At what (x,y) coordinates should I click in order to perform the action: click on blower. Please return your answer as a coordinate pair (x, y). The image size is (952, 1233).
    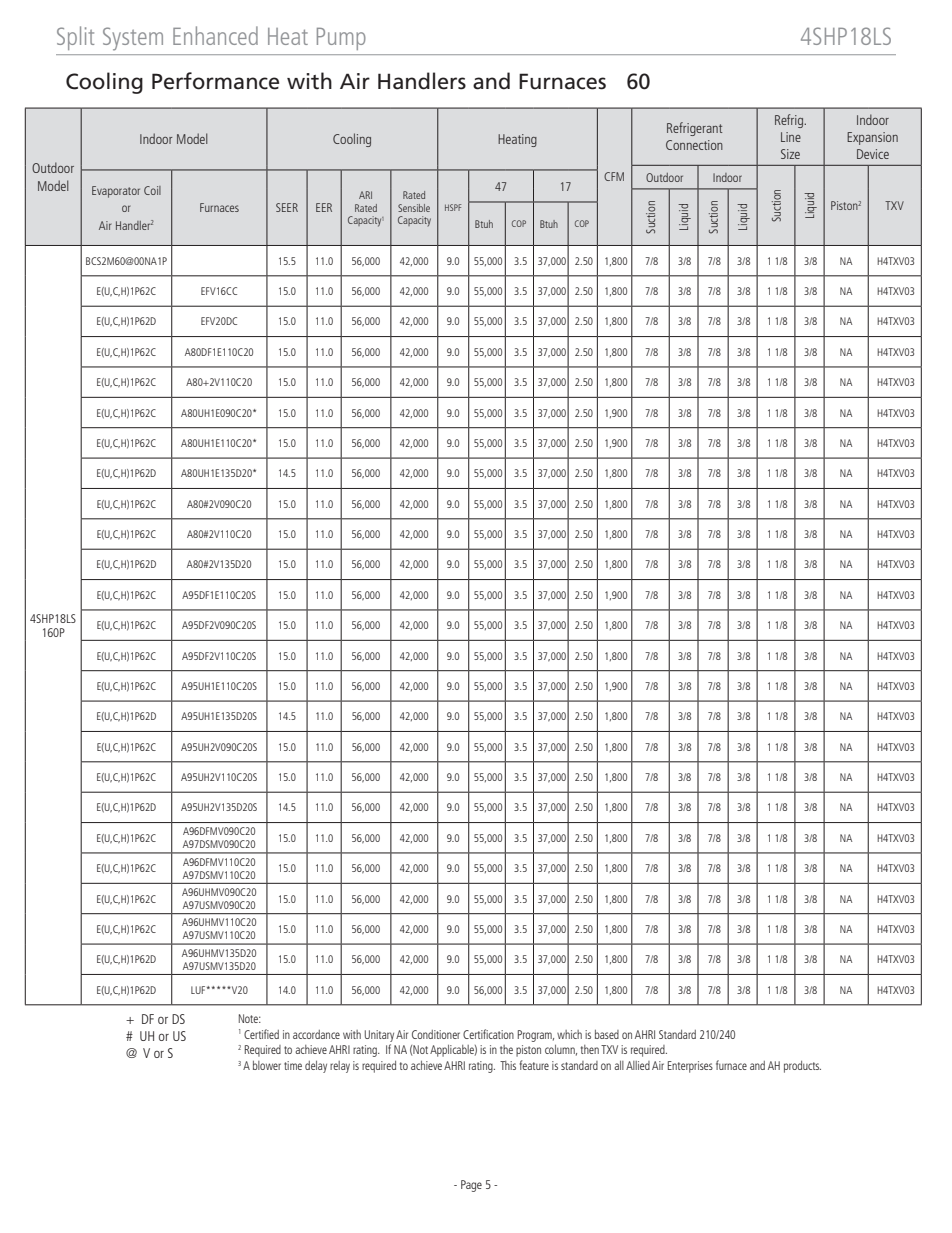
    Looking at the image, I should click on (267, 1065).
